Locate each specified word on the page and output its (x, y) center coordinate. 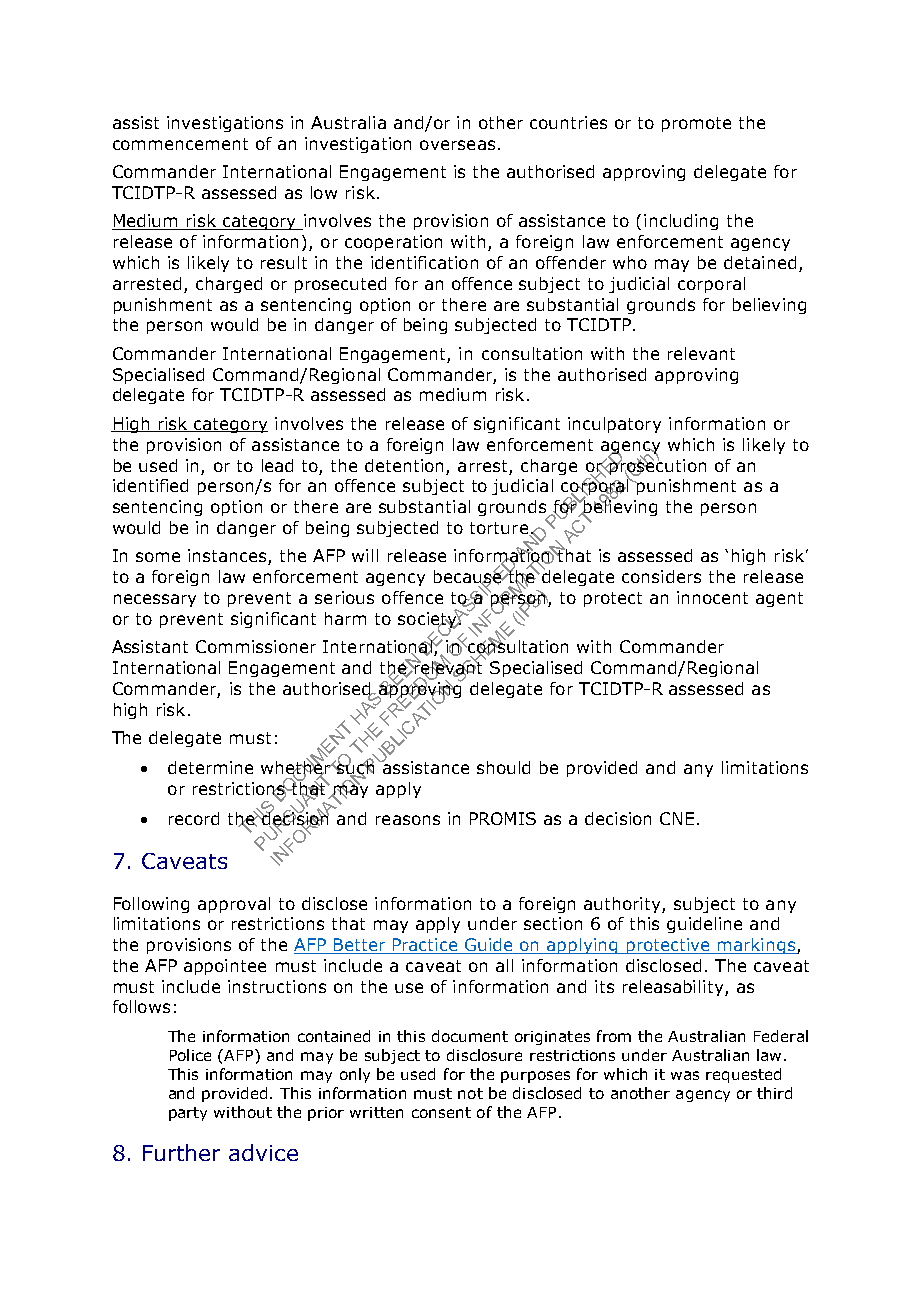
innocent (712, 597)
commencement (180, 144)
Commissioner (256, 646)
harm (345, 618)
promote (696, 124)
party (188, 1114)
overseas (457, 145)
